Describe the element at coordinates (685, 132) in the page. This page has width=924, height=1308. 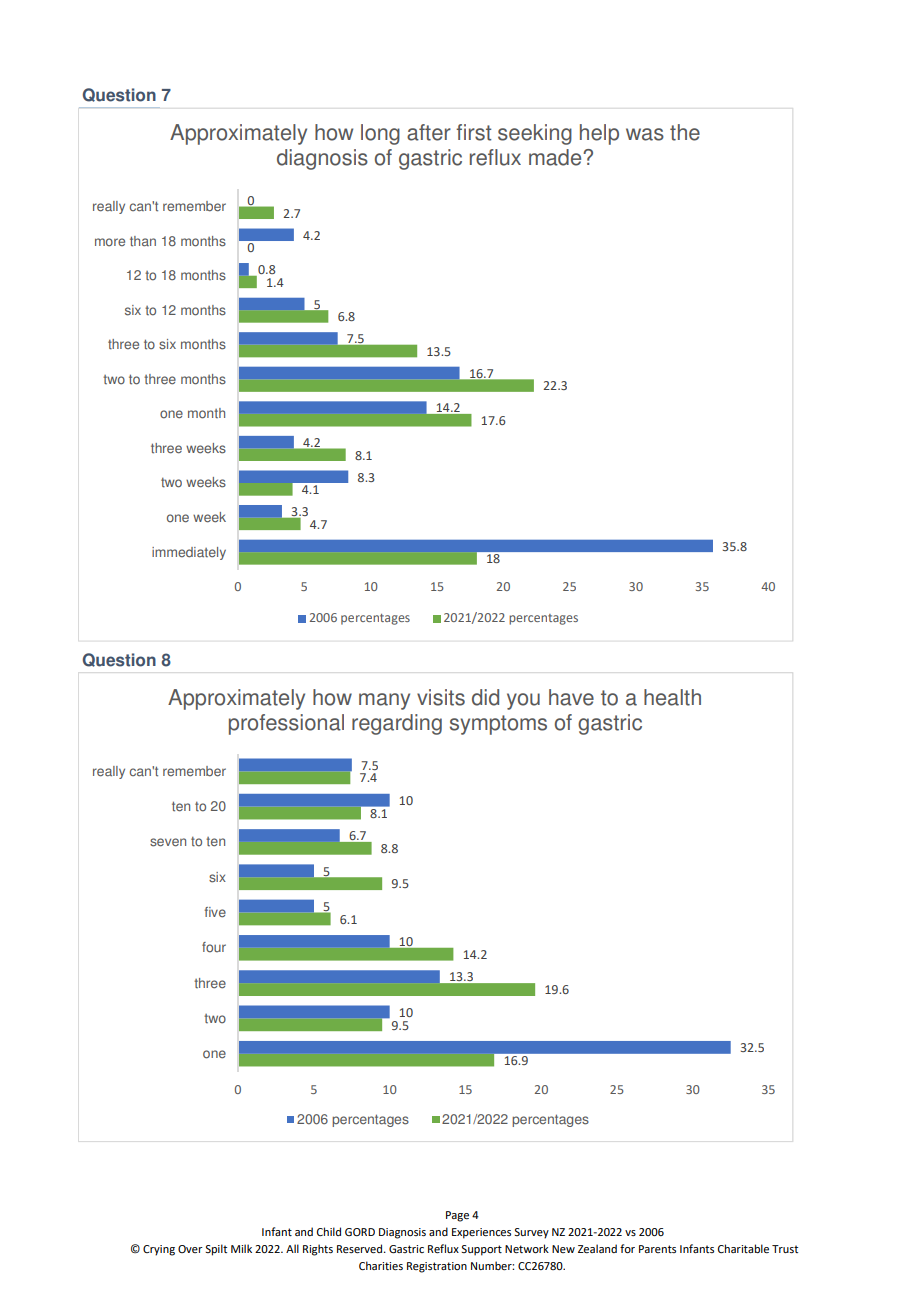
I see `the` at that location.
